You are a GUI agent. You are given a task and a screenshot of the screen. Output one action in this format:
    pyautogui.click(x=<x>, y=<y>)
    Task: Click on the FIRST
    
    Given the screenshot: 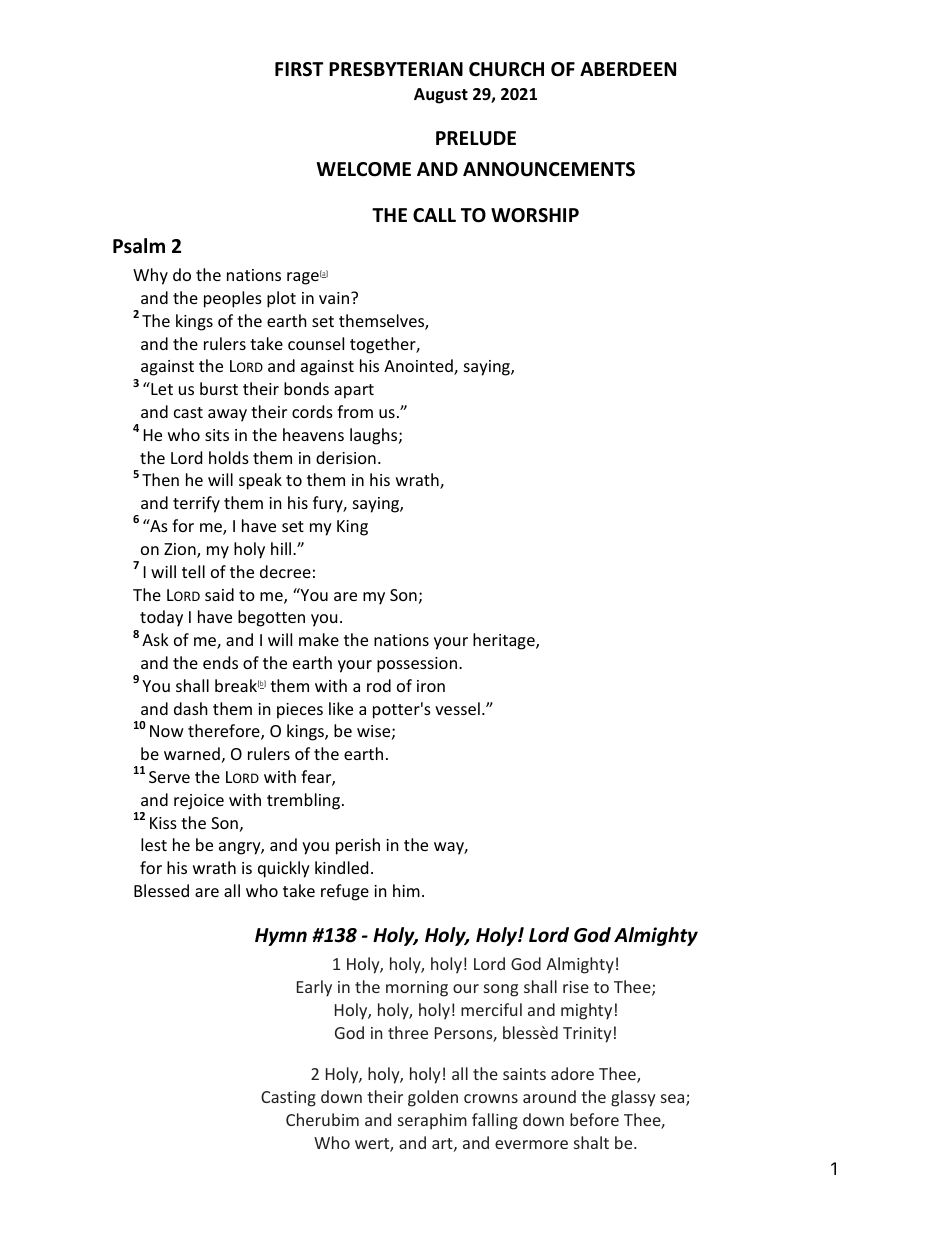 What is the action you would take?
    pyautogui.click(x=299, y=69)
